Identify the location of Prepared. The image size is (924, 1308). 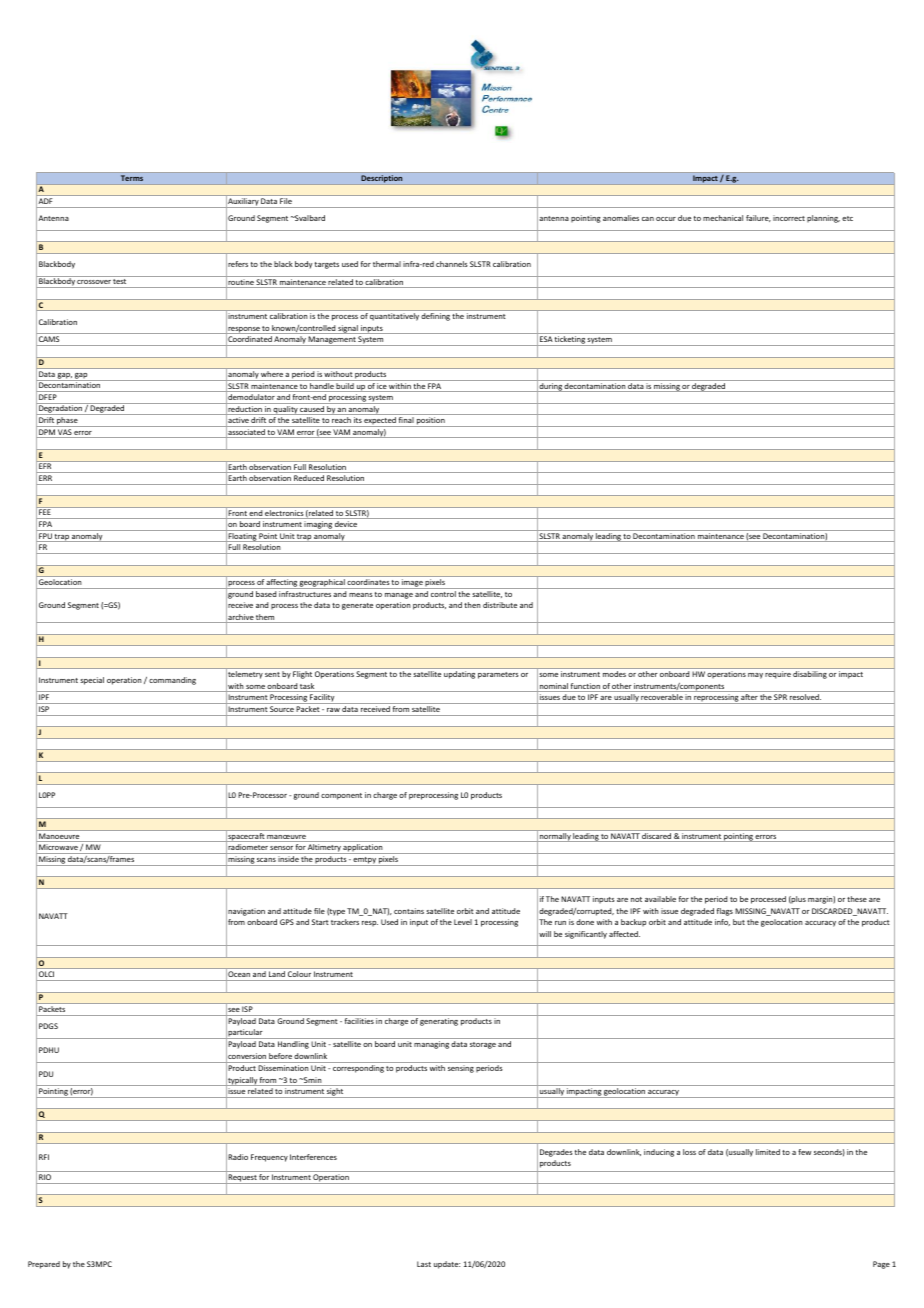
(44, 1265).
